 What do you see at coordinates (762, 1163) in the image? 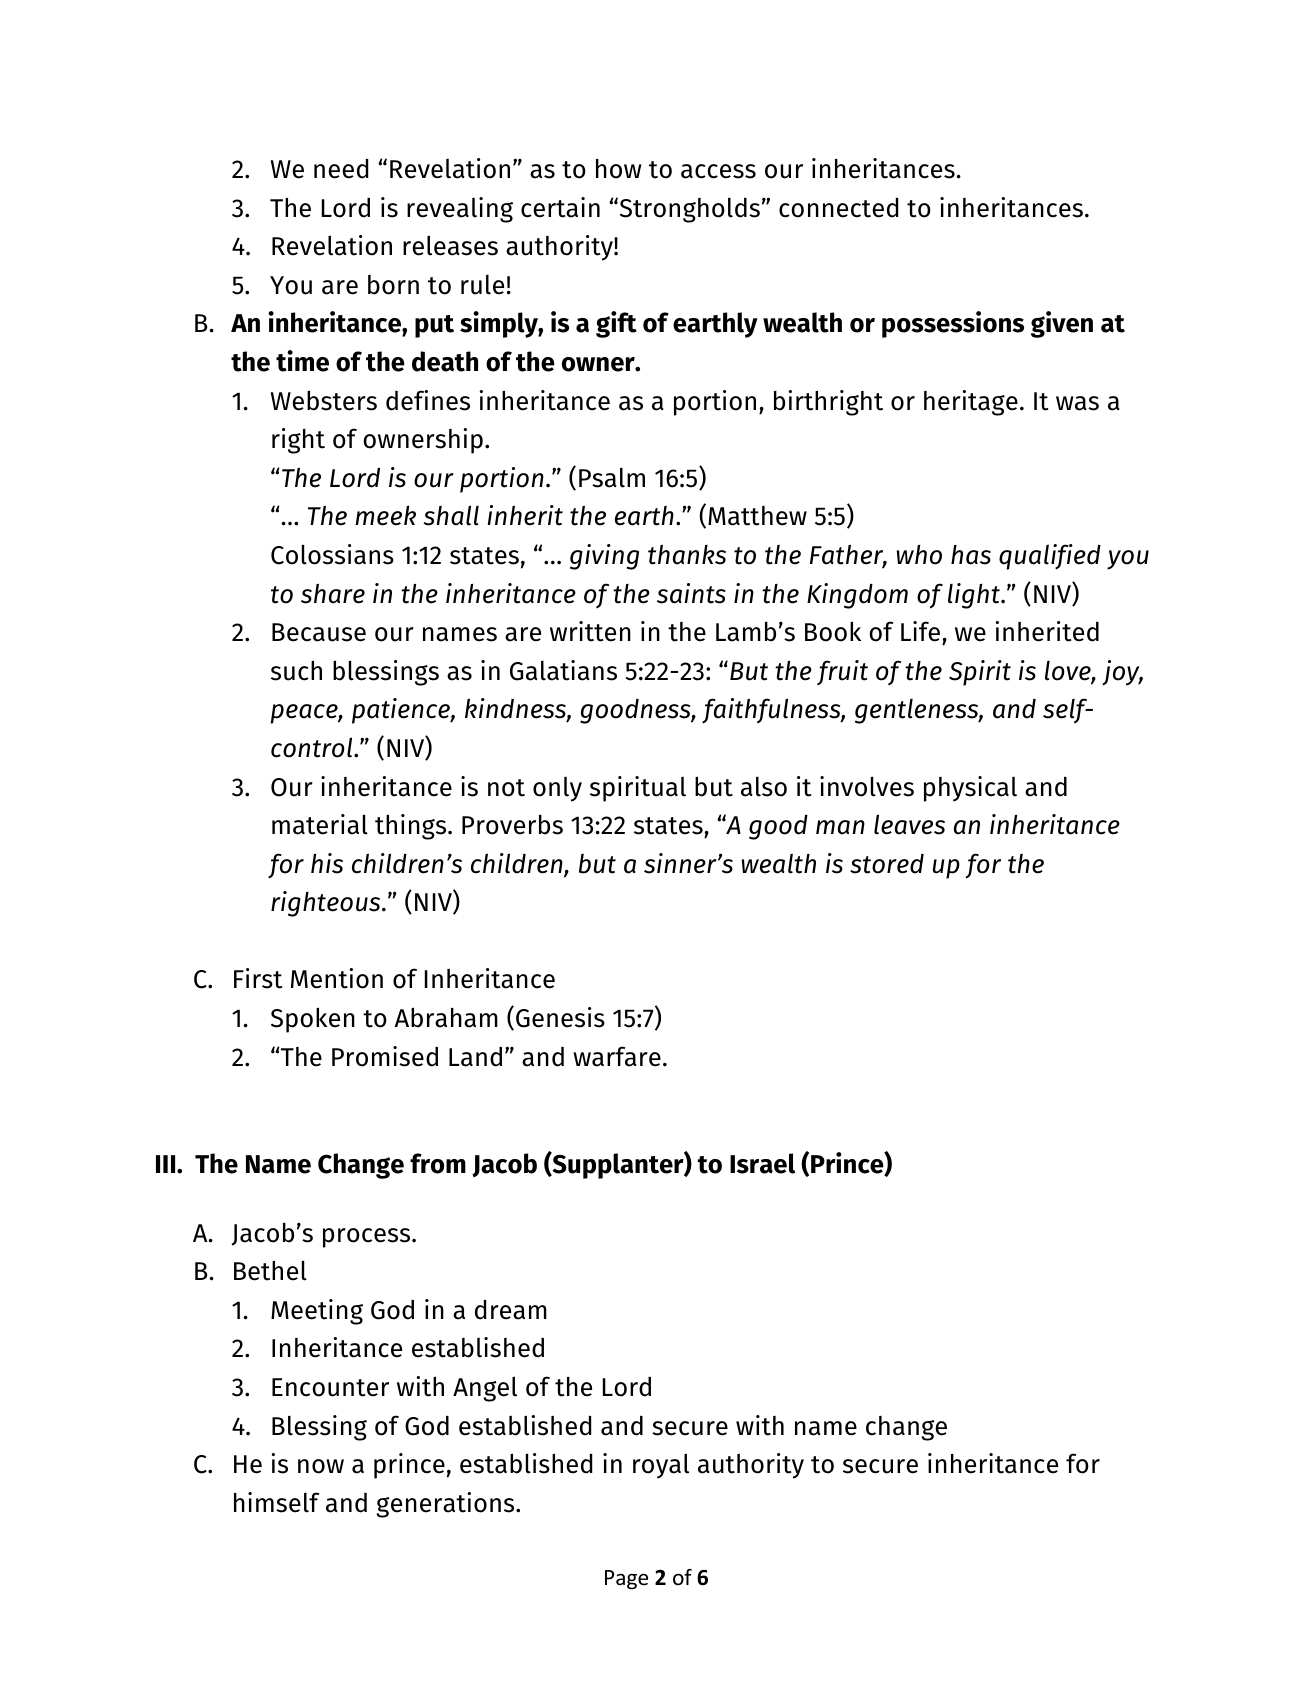
I see `Israel` at bounding box center [762, 1163].
